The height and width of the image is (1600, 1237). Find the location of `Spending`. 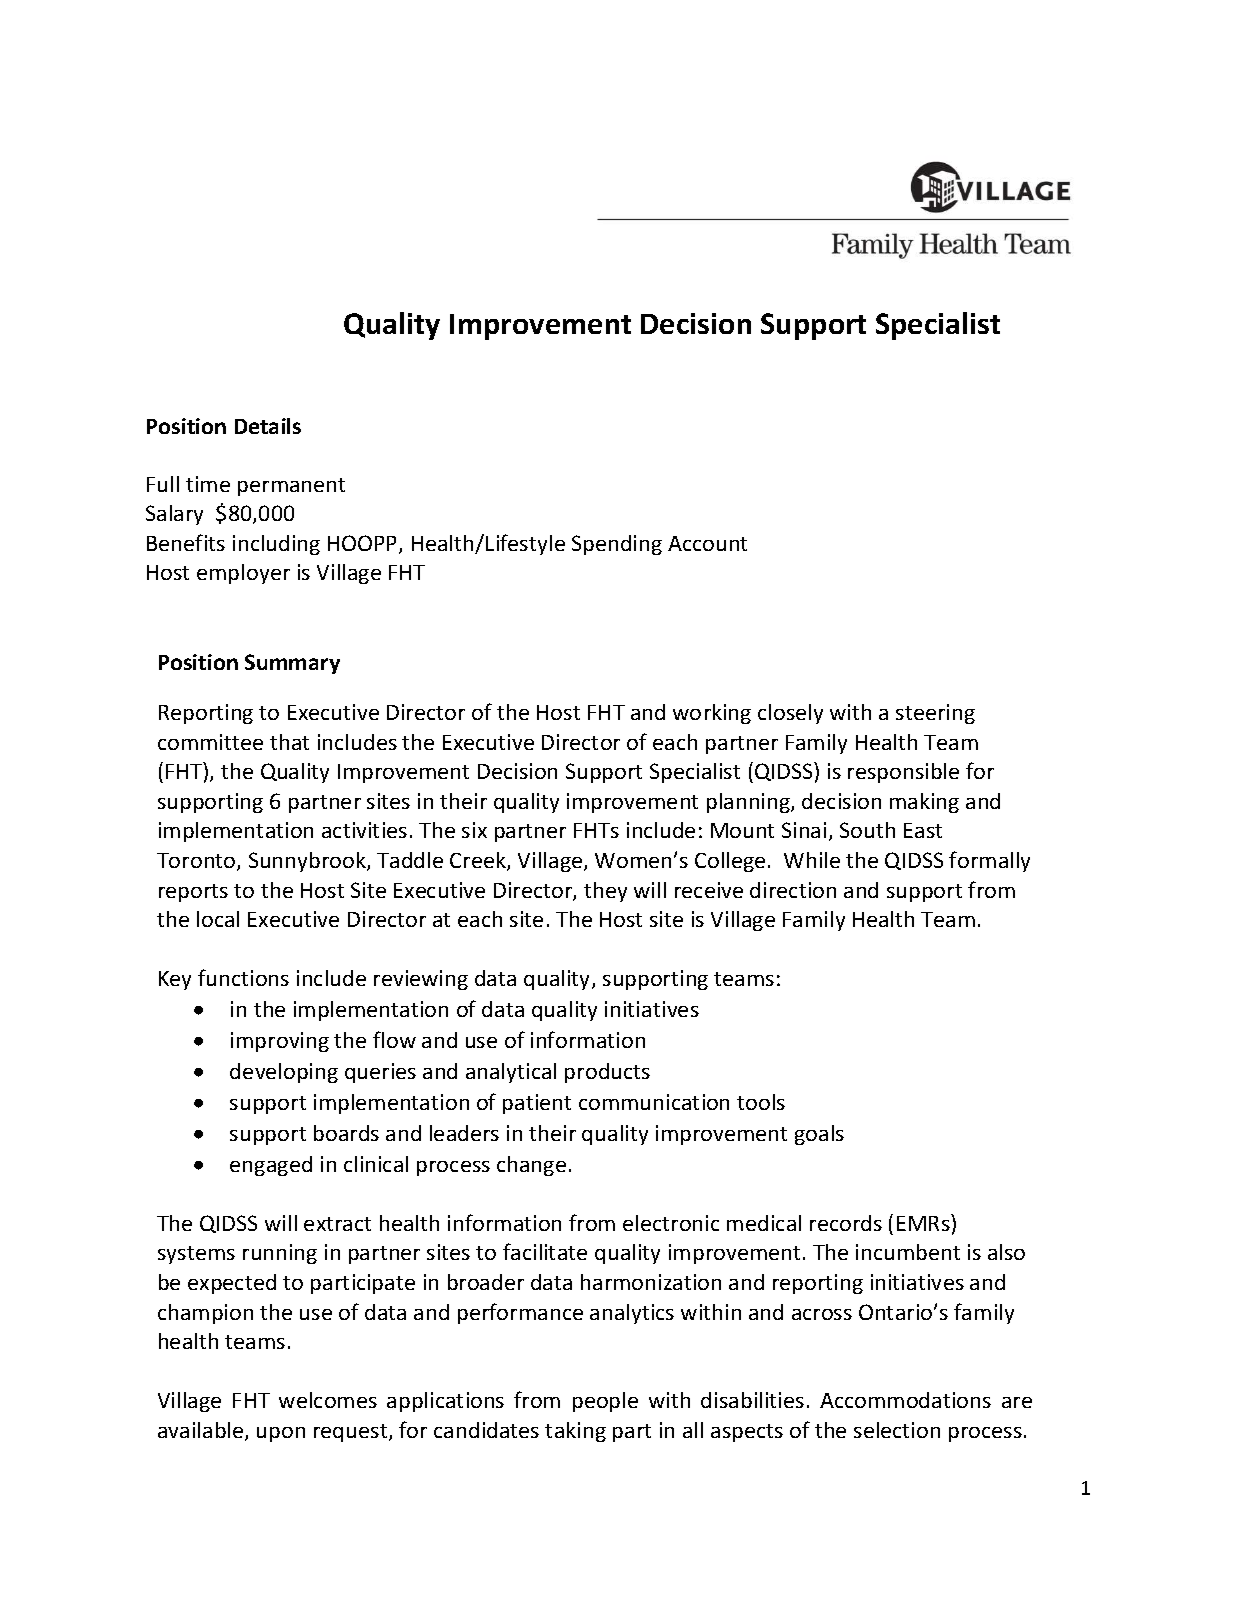

Spending is located at coordinates (617, 545).
